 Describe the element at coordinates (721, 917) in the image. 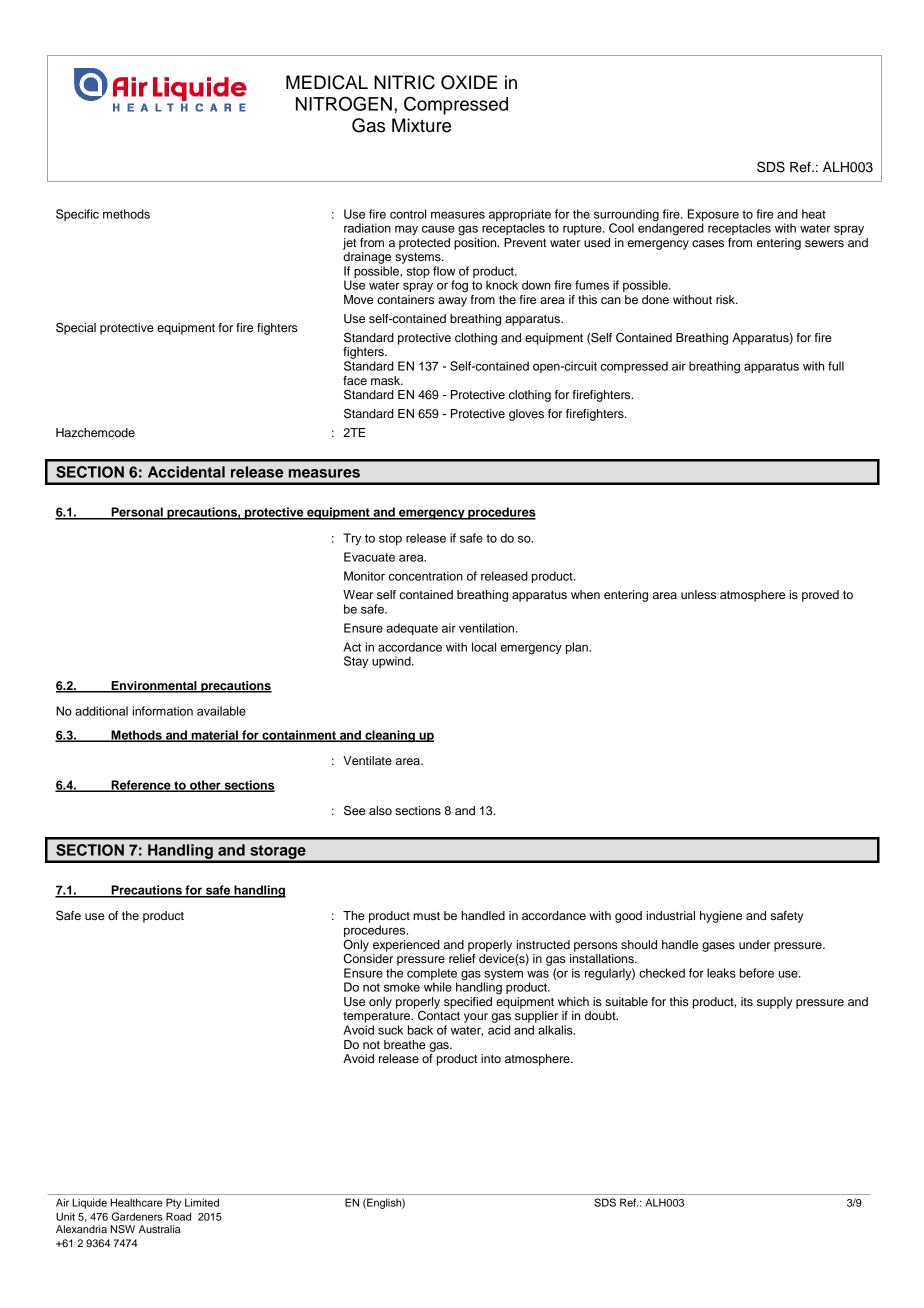

I see `hygiene` at that location.
